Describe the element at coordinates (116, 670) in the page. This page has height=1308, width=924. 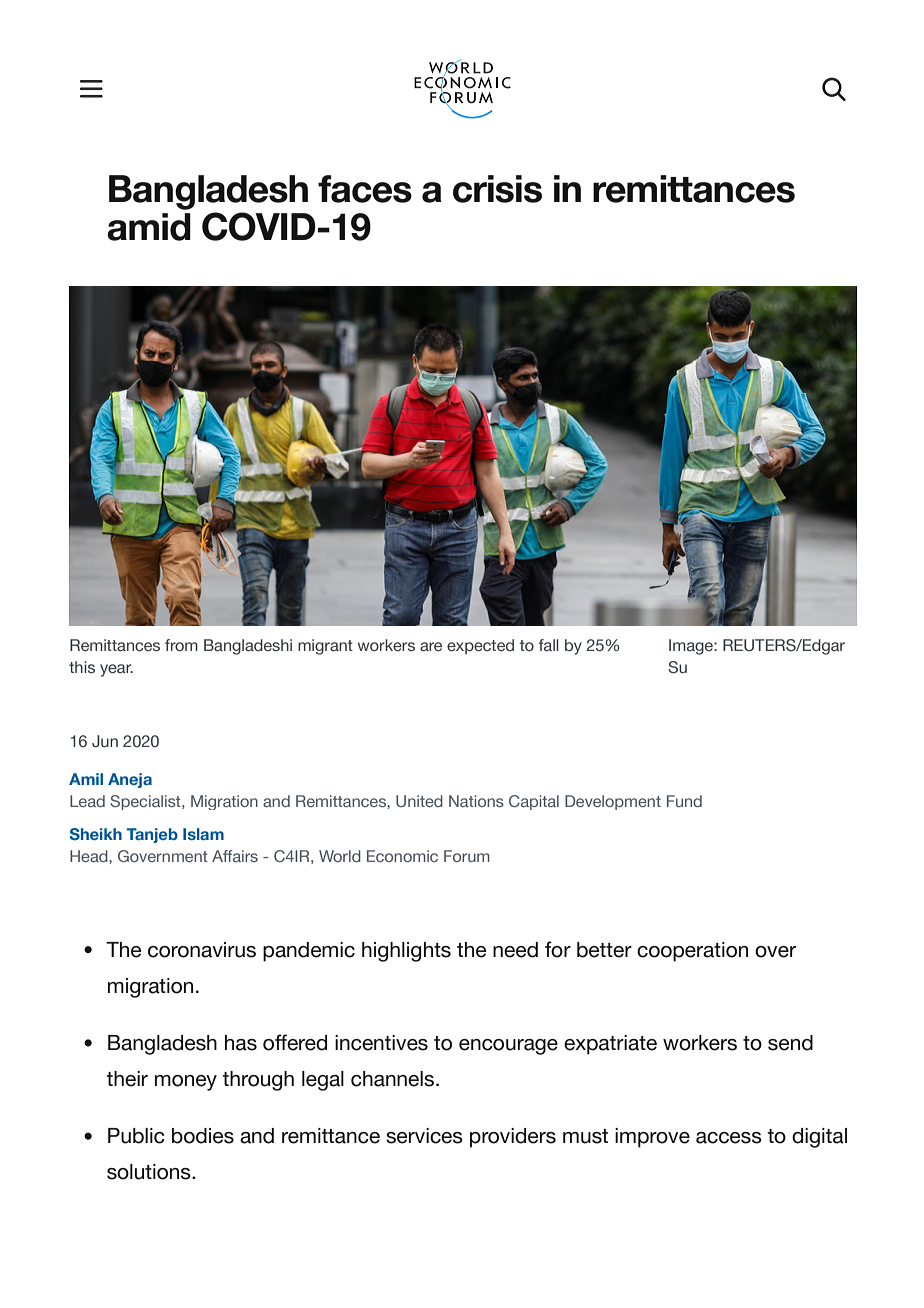
I see `year` at that location.
